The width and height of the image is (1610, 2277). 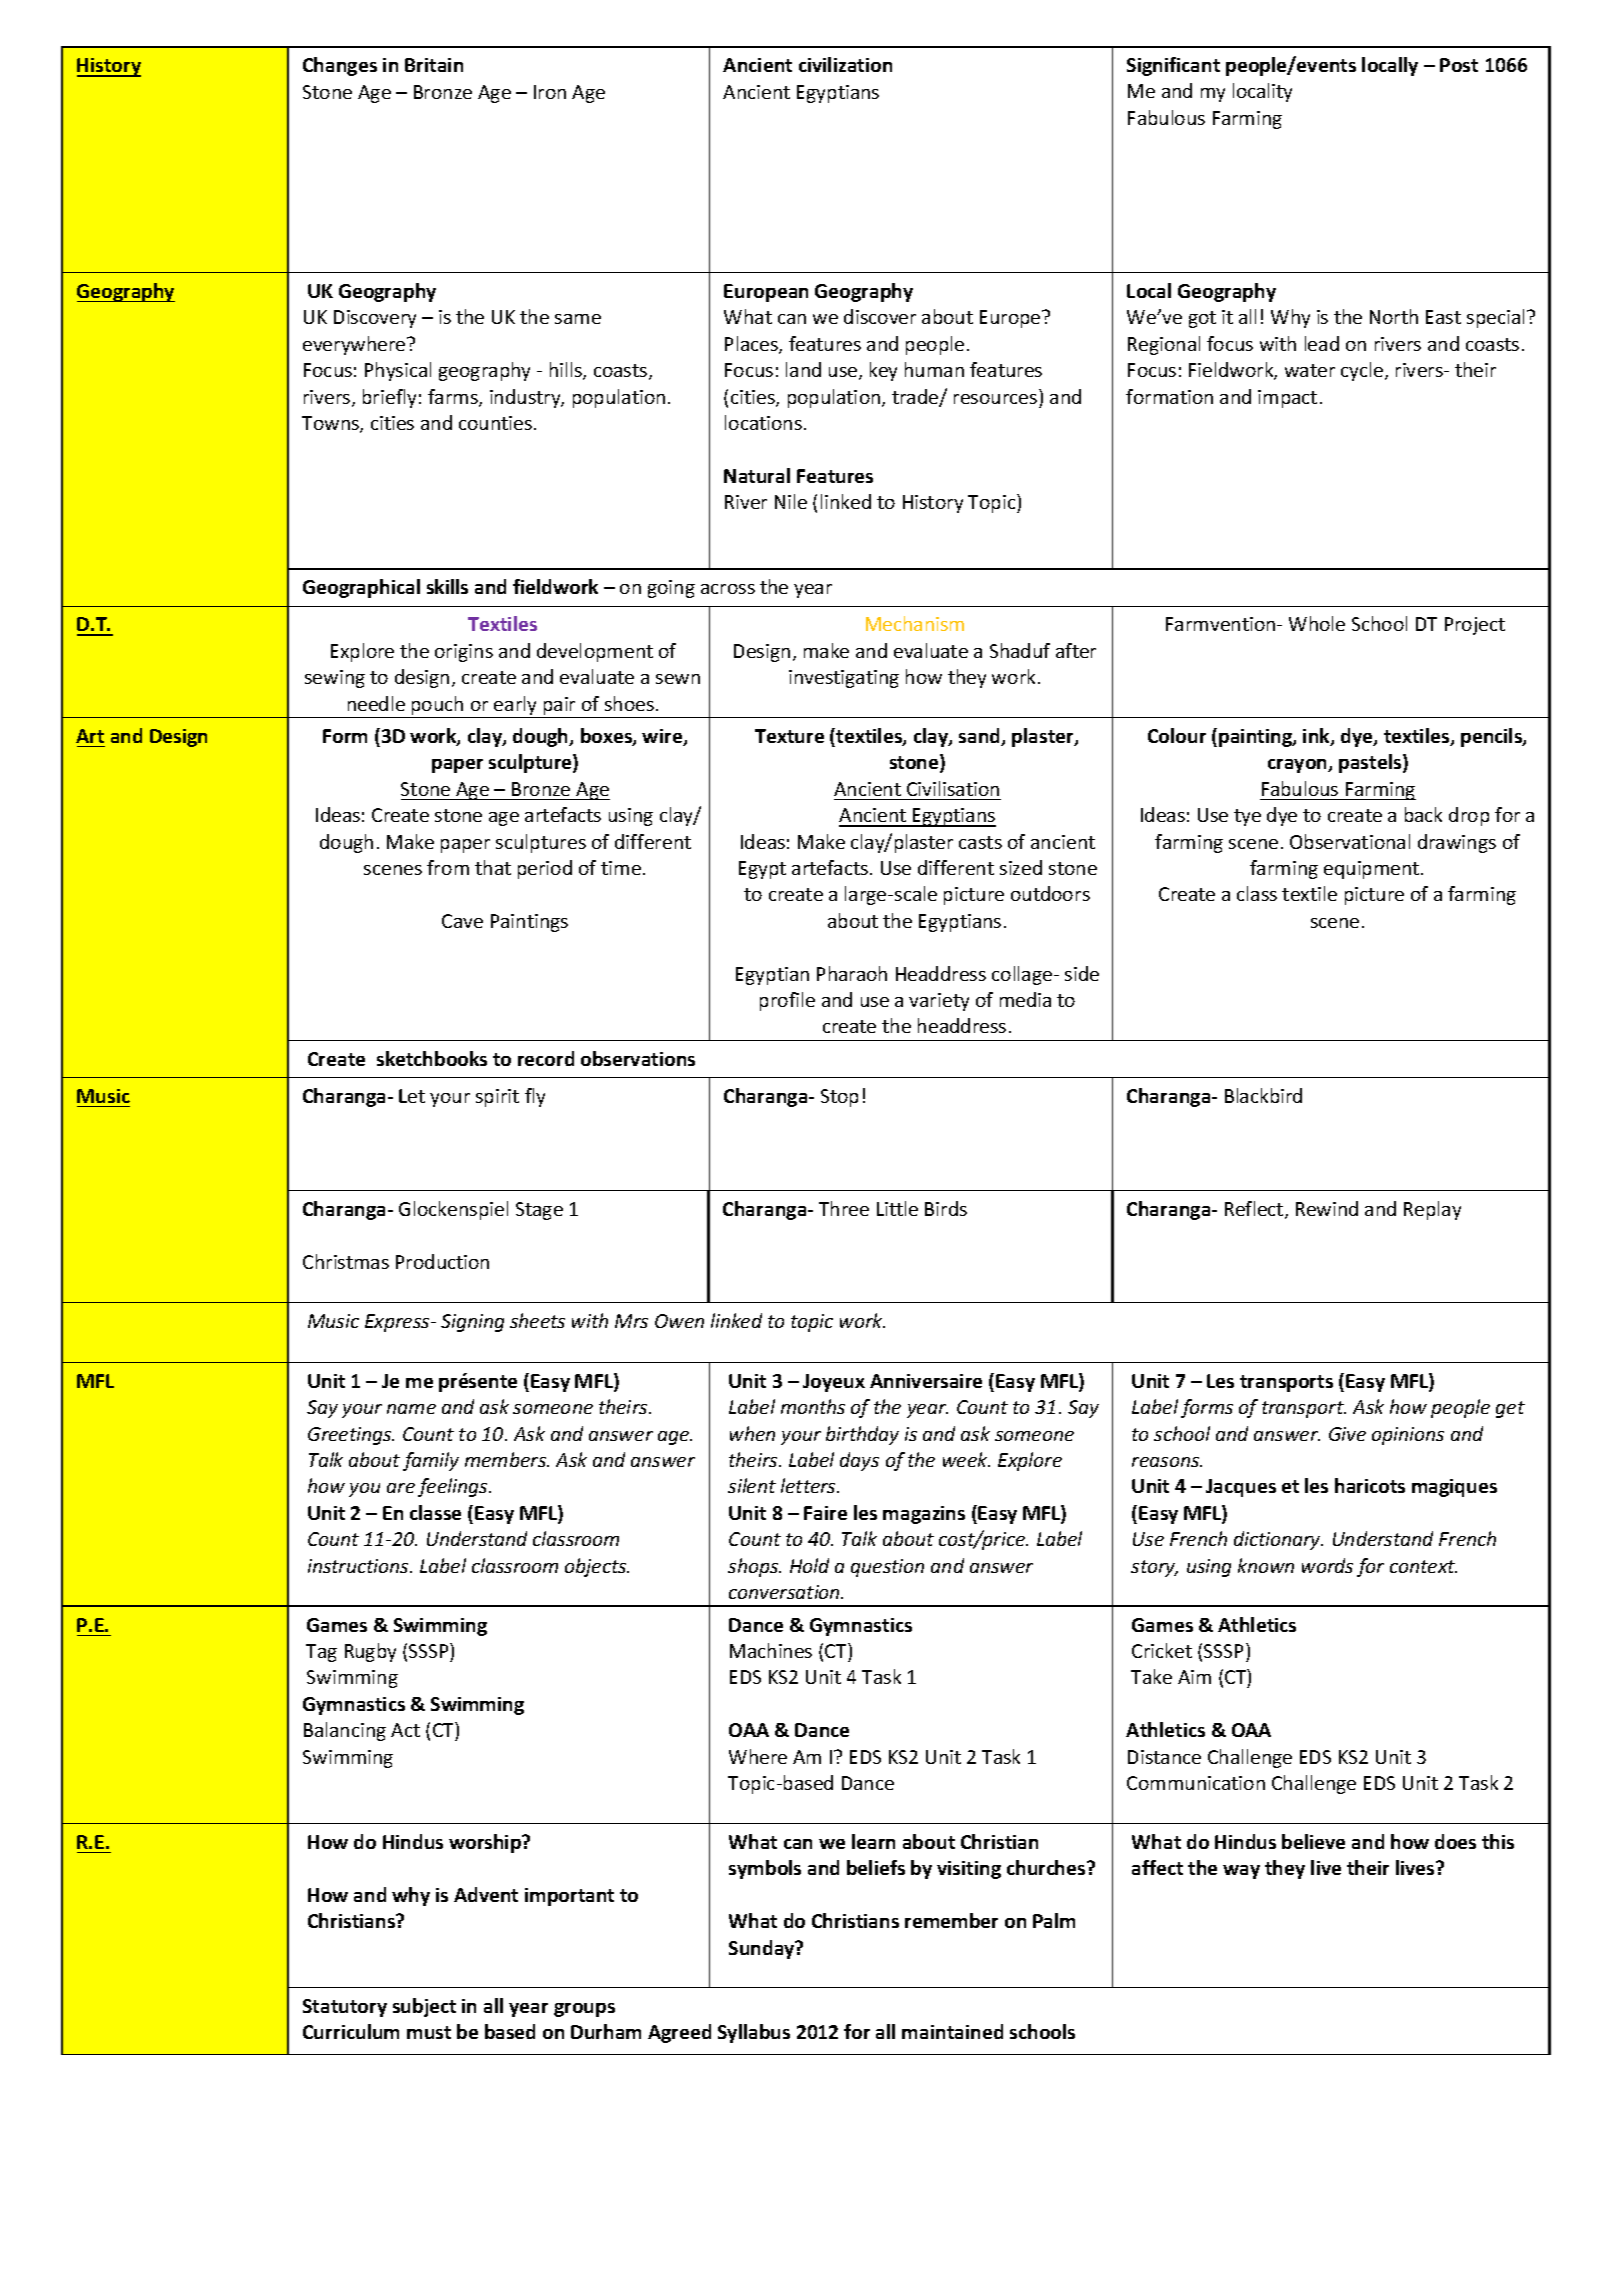 What do you see at coordinates (862, 1435) in the image?
I see `birthday` at bounding box center [862, 1435].
